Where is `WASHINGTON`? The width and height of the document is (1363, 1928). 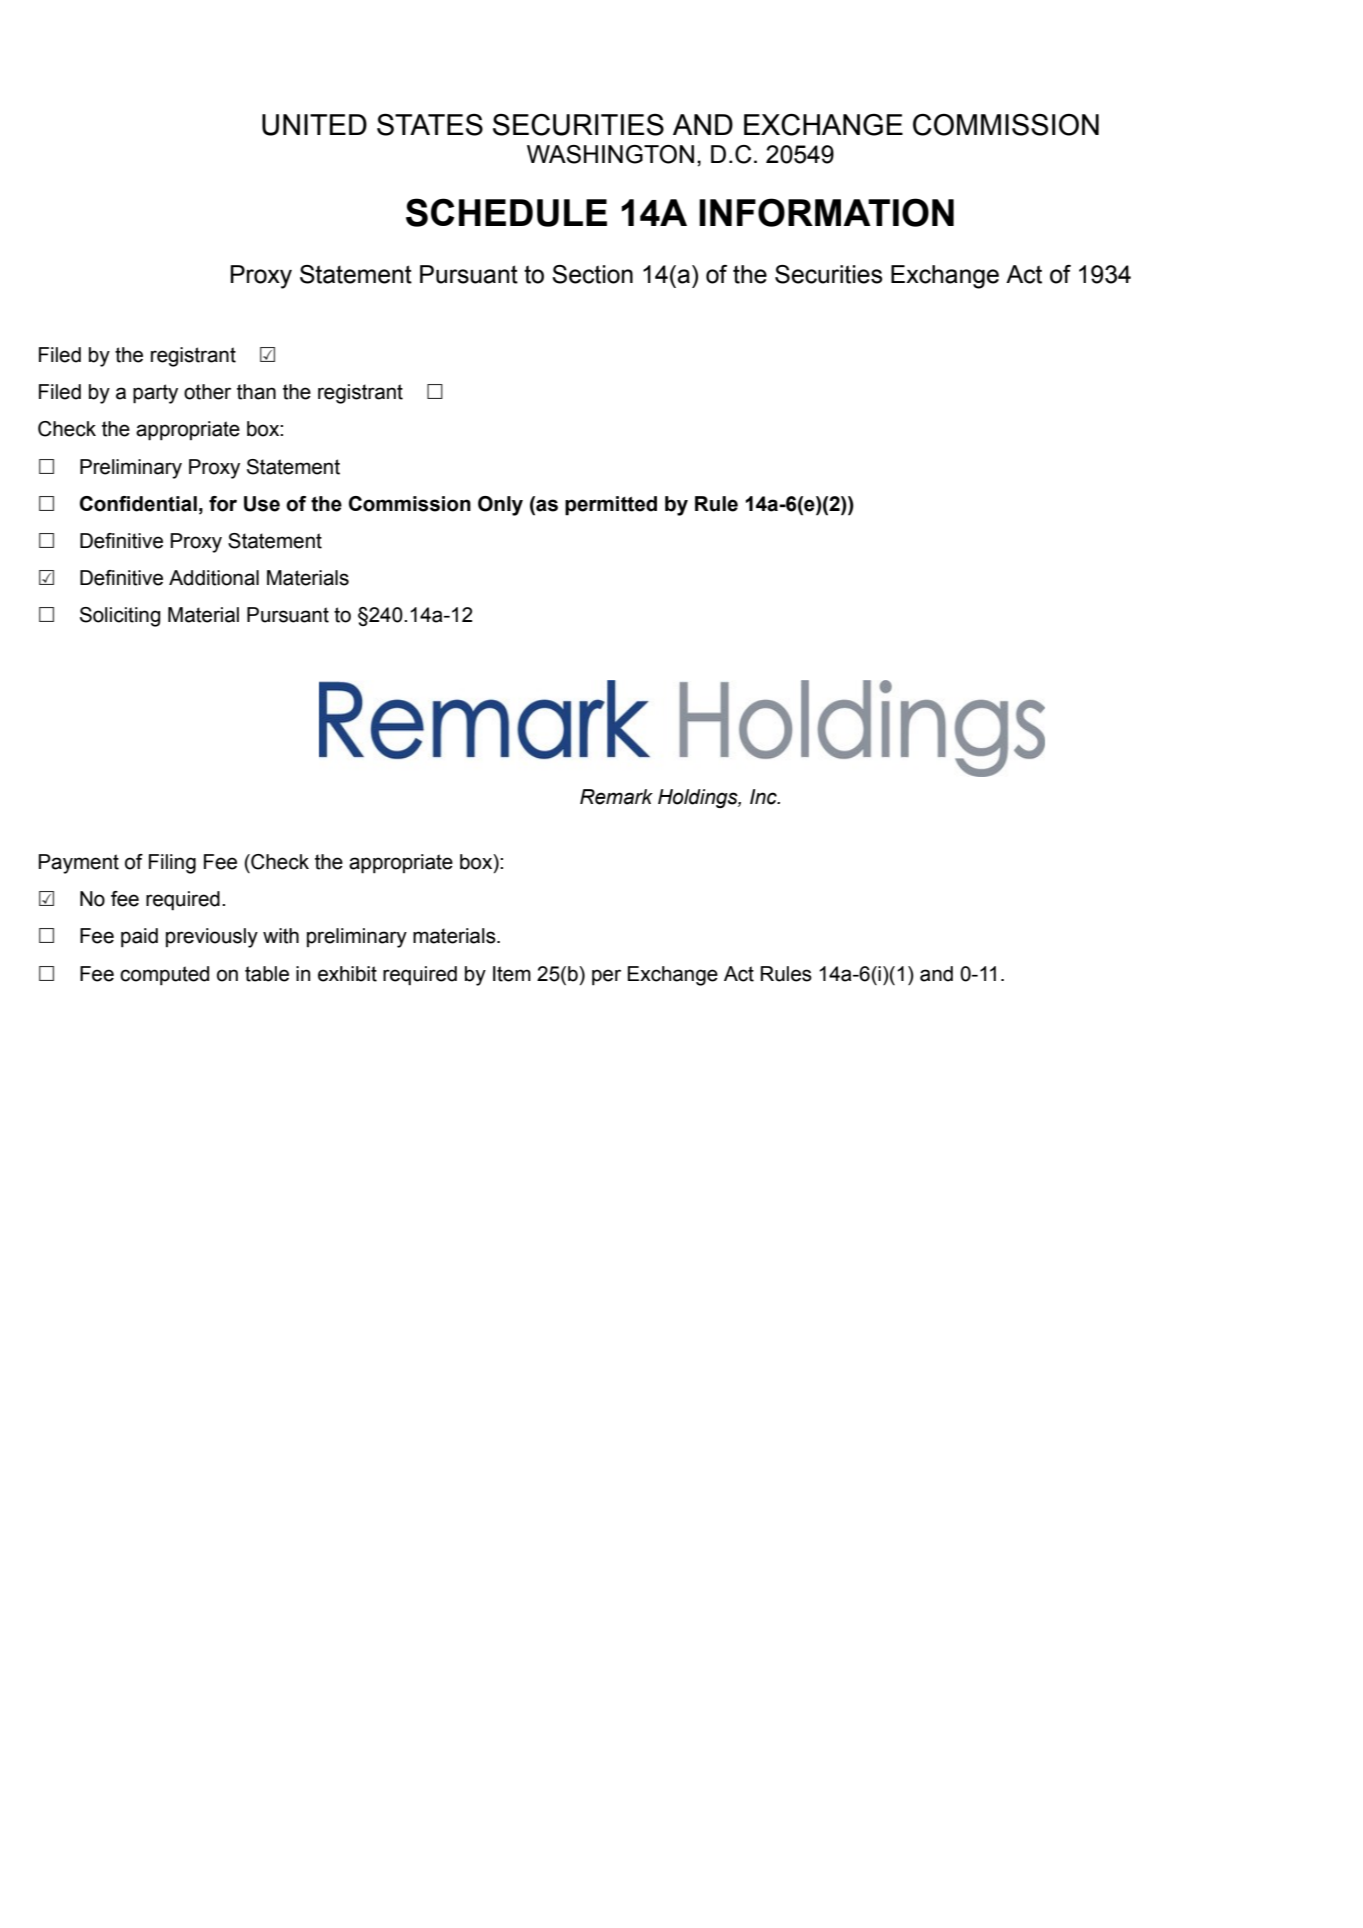
WASHINGTON is located at coordinates (610, 154).
